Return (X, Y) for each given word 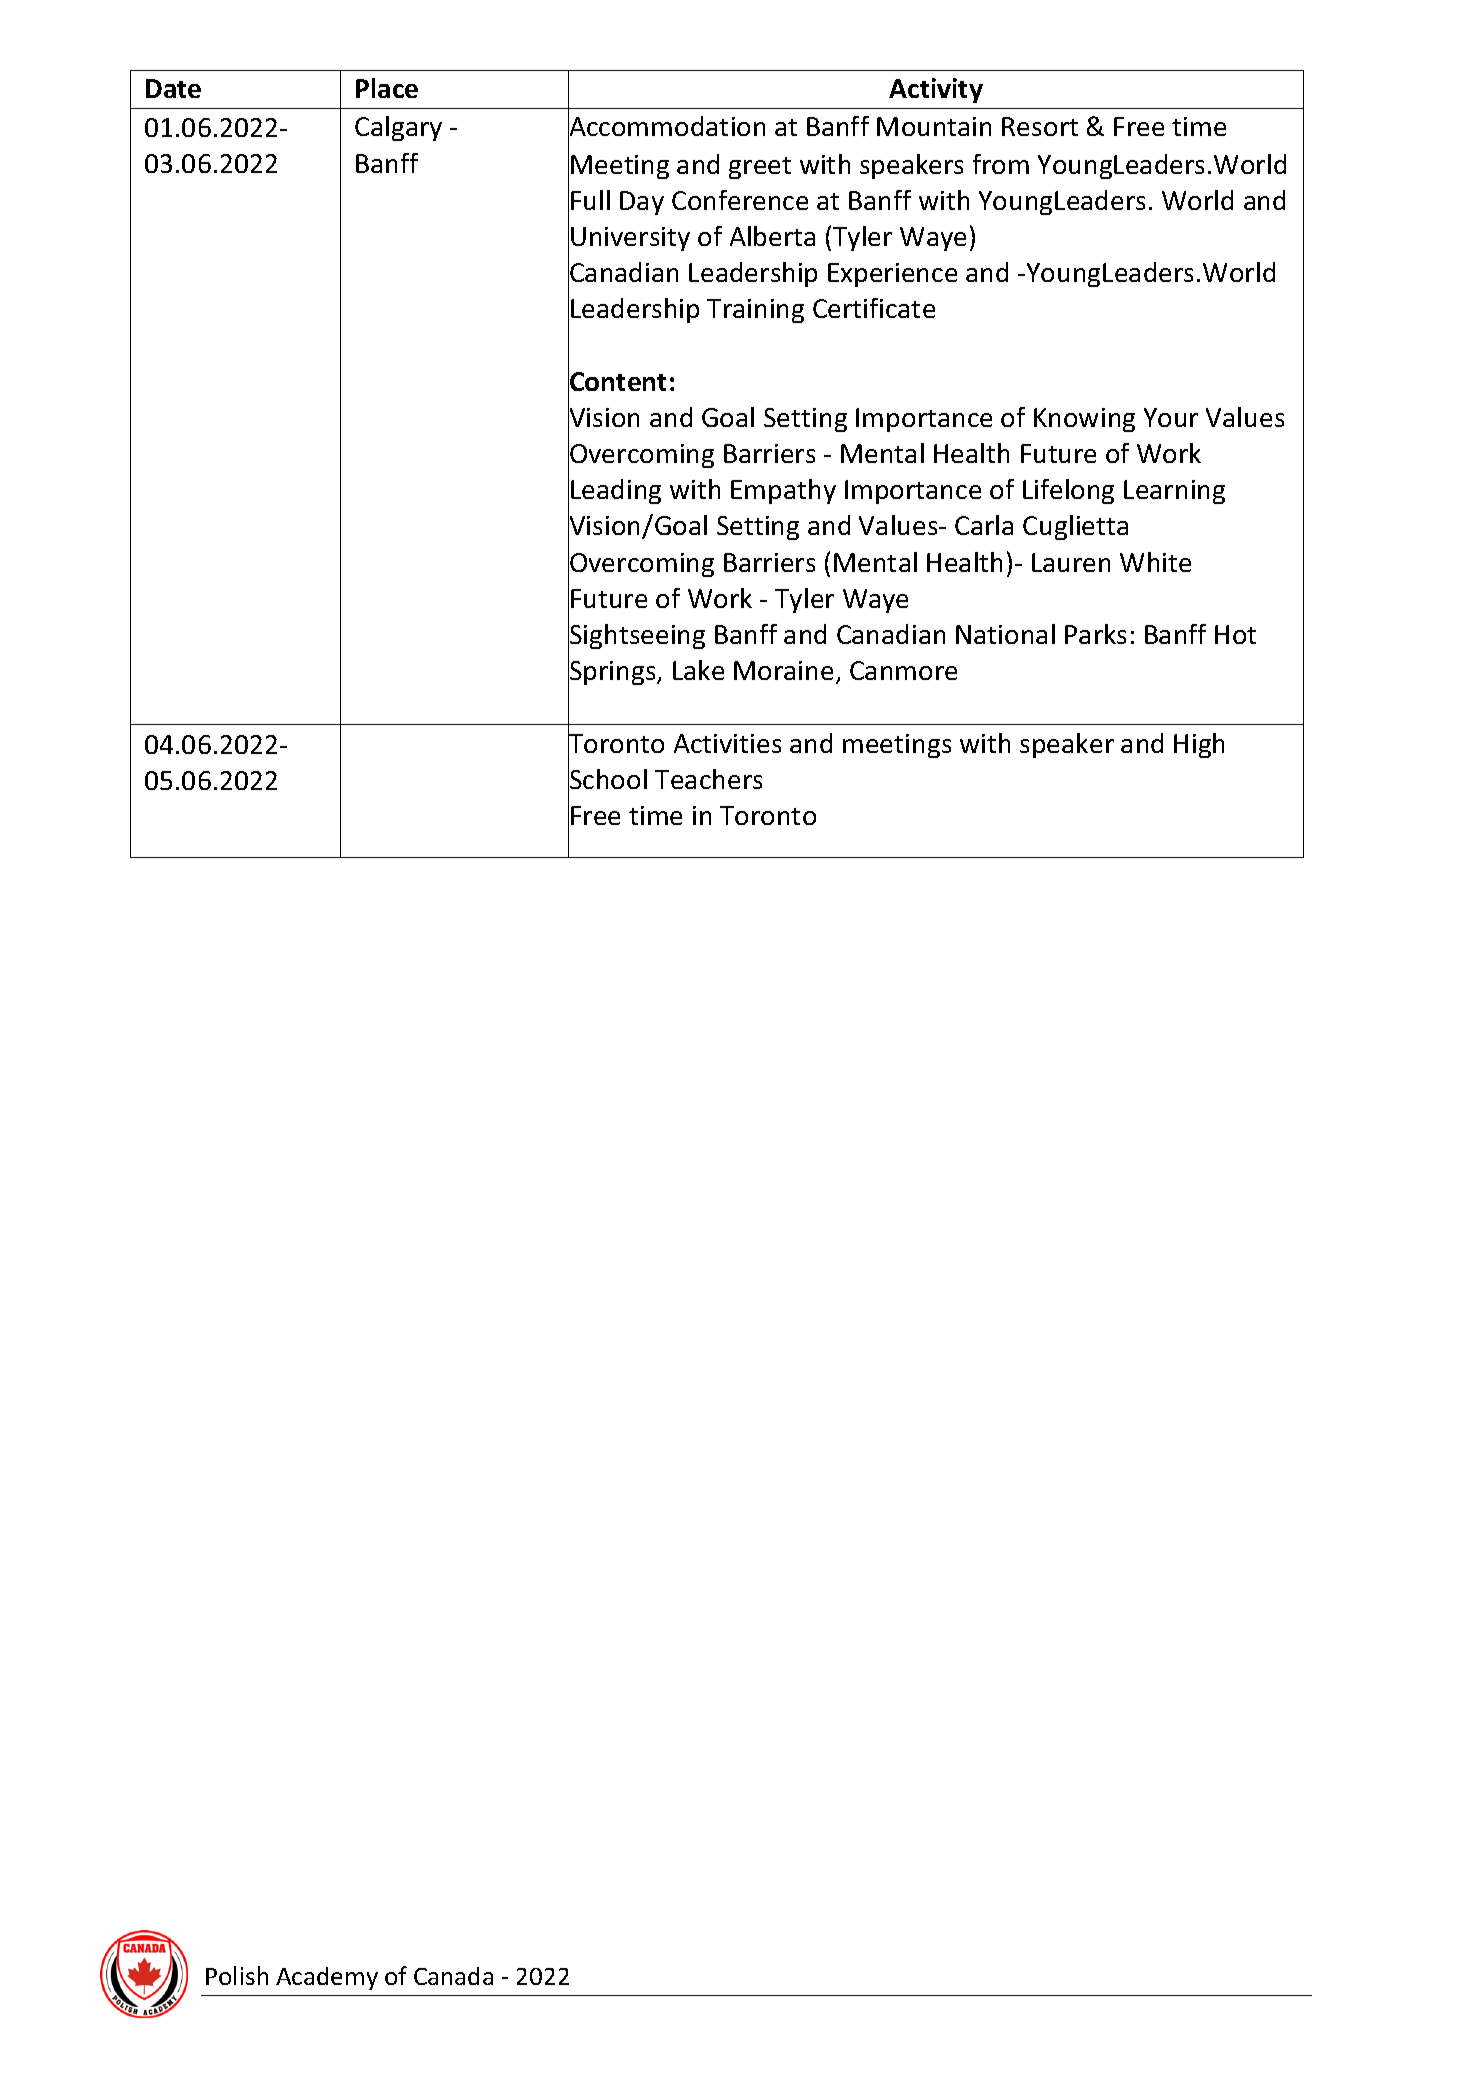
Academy (327, 1978)
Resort (1040, 126)
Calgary (398, 128)
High (1199, 745)
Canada (453, 1976)
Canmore (903, 670)
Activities (727, 743)
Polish (237, 1975)
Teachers (708, 779)
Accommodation (666, 127)
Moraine (783, 670)
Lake (698, 670)
